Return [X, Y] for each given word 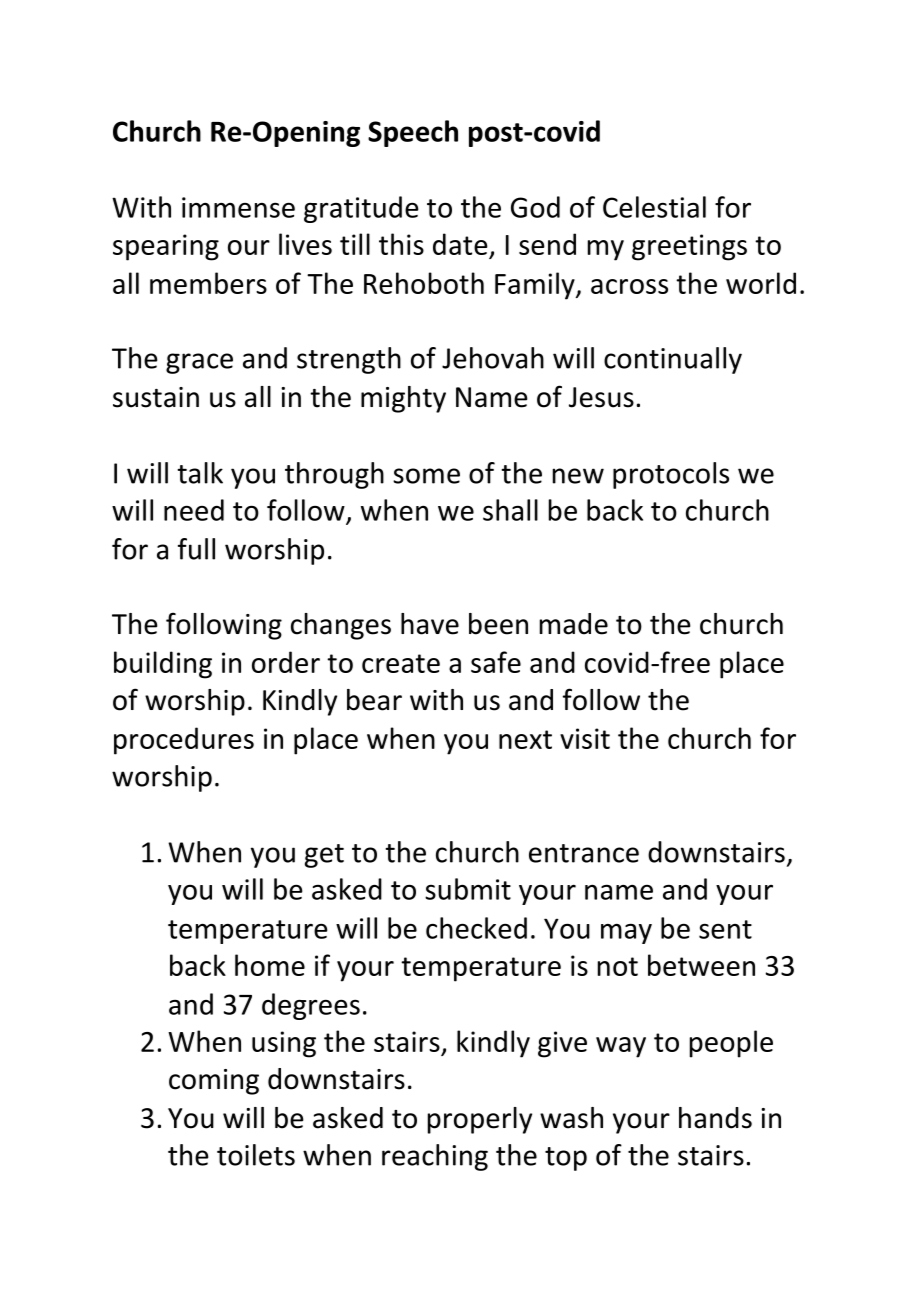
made [574, 624]
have [430, 624]
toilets [256, 1155]
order [286, 662]
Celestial [654, 207]
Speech [413, 133]
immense [238, 207]
